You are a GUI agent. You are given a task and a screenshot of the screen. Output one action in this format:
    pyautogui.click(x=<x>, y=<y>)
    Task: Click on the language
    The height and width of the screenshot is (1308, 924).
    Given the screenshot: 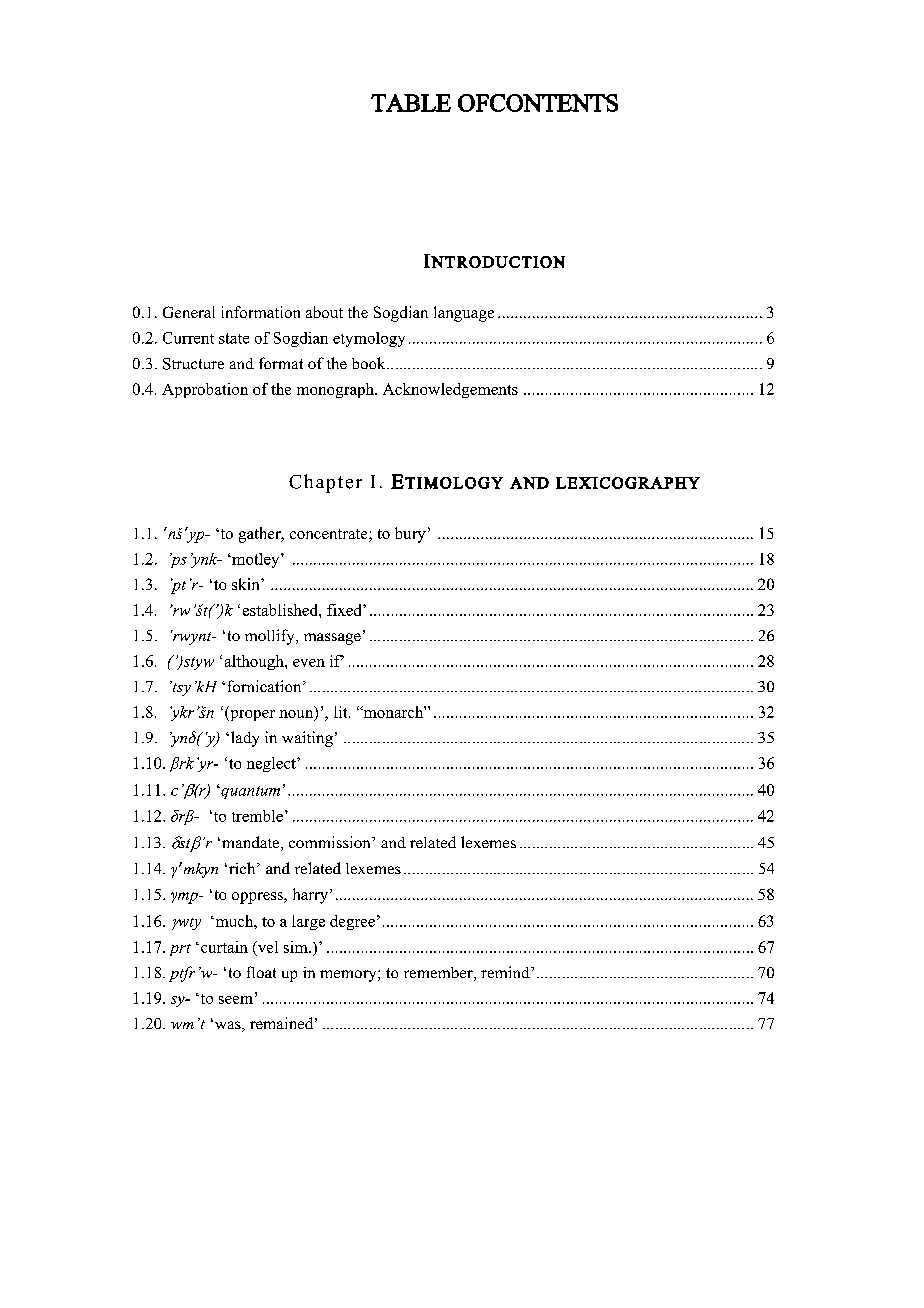 What is the action you would take?
    pyautogui.click(x=464, y=314)
